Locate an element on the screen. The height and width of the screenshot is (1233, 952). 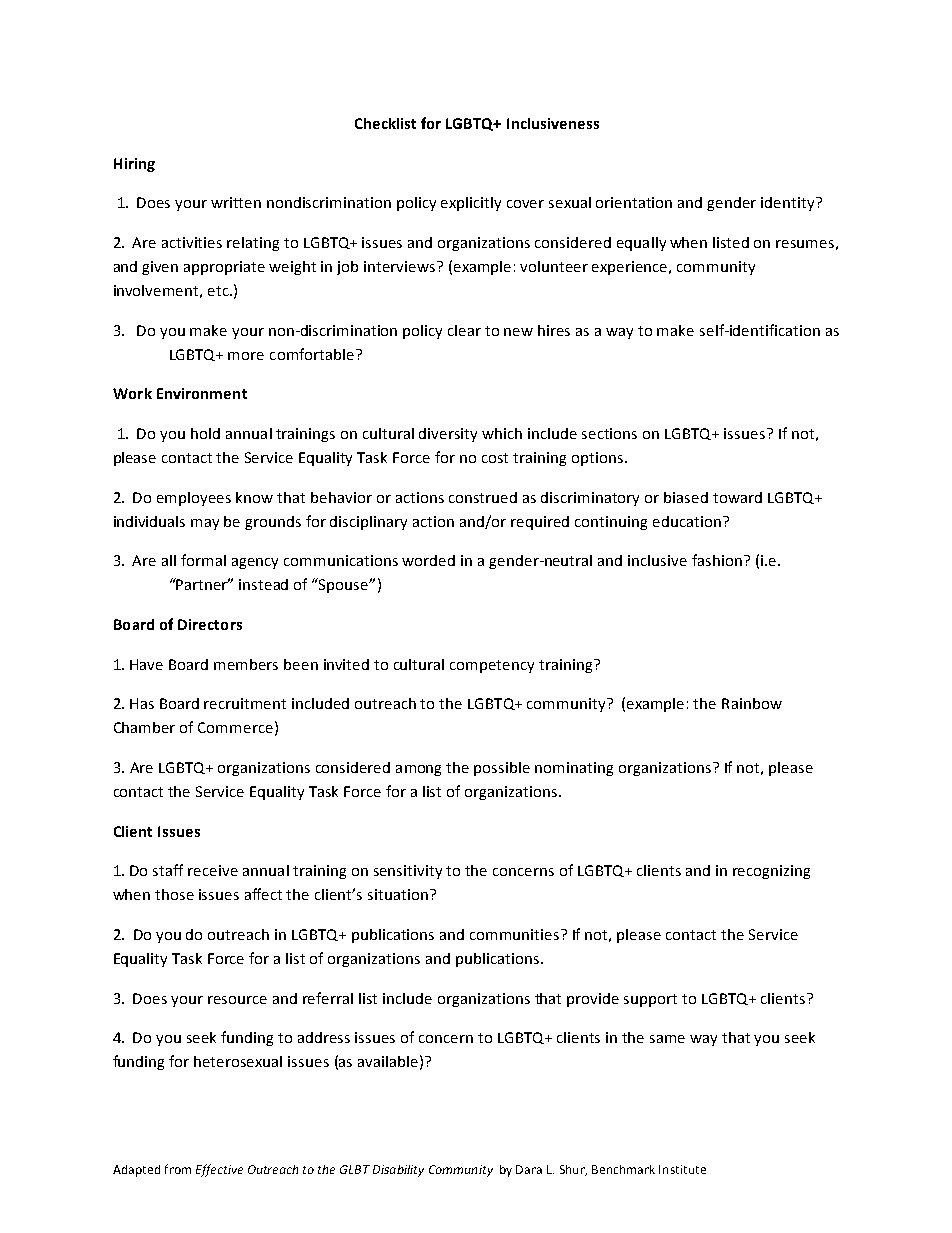
orientation is located at coordinates (634, 202).
